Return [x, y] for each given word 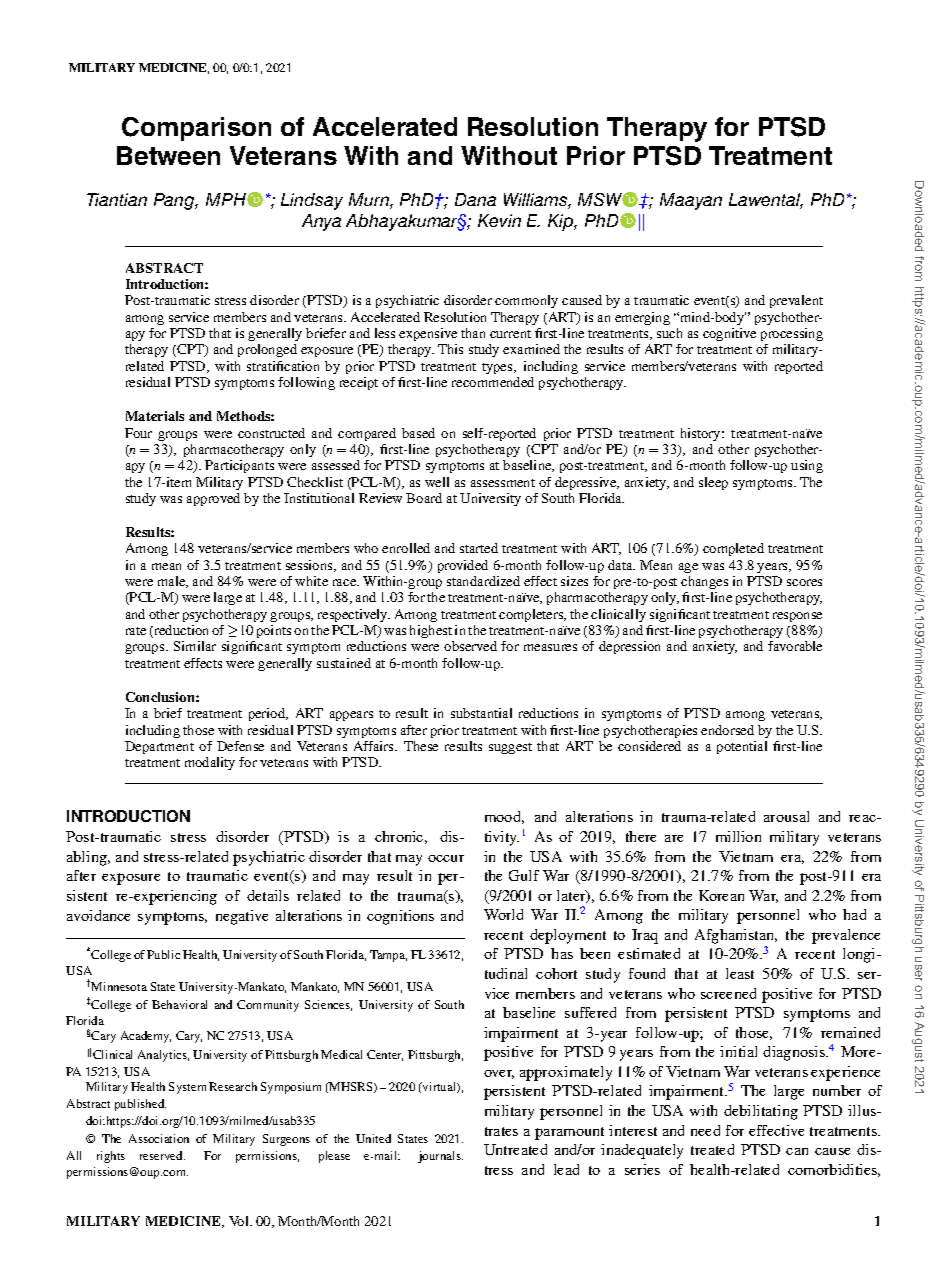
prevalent [796, 301]
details [268, 895]
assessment [503, 483]
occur [446, 858]
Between [168, 155]
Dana [475, 199]
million [738, 836]
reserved [162, 1155]
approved [213, 499]
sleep [713, 483]
